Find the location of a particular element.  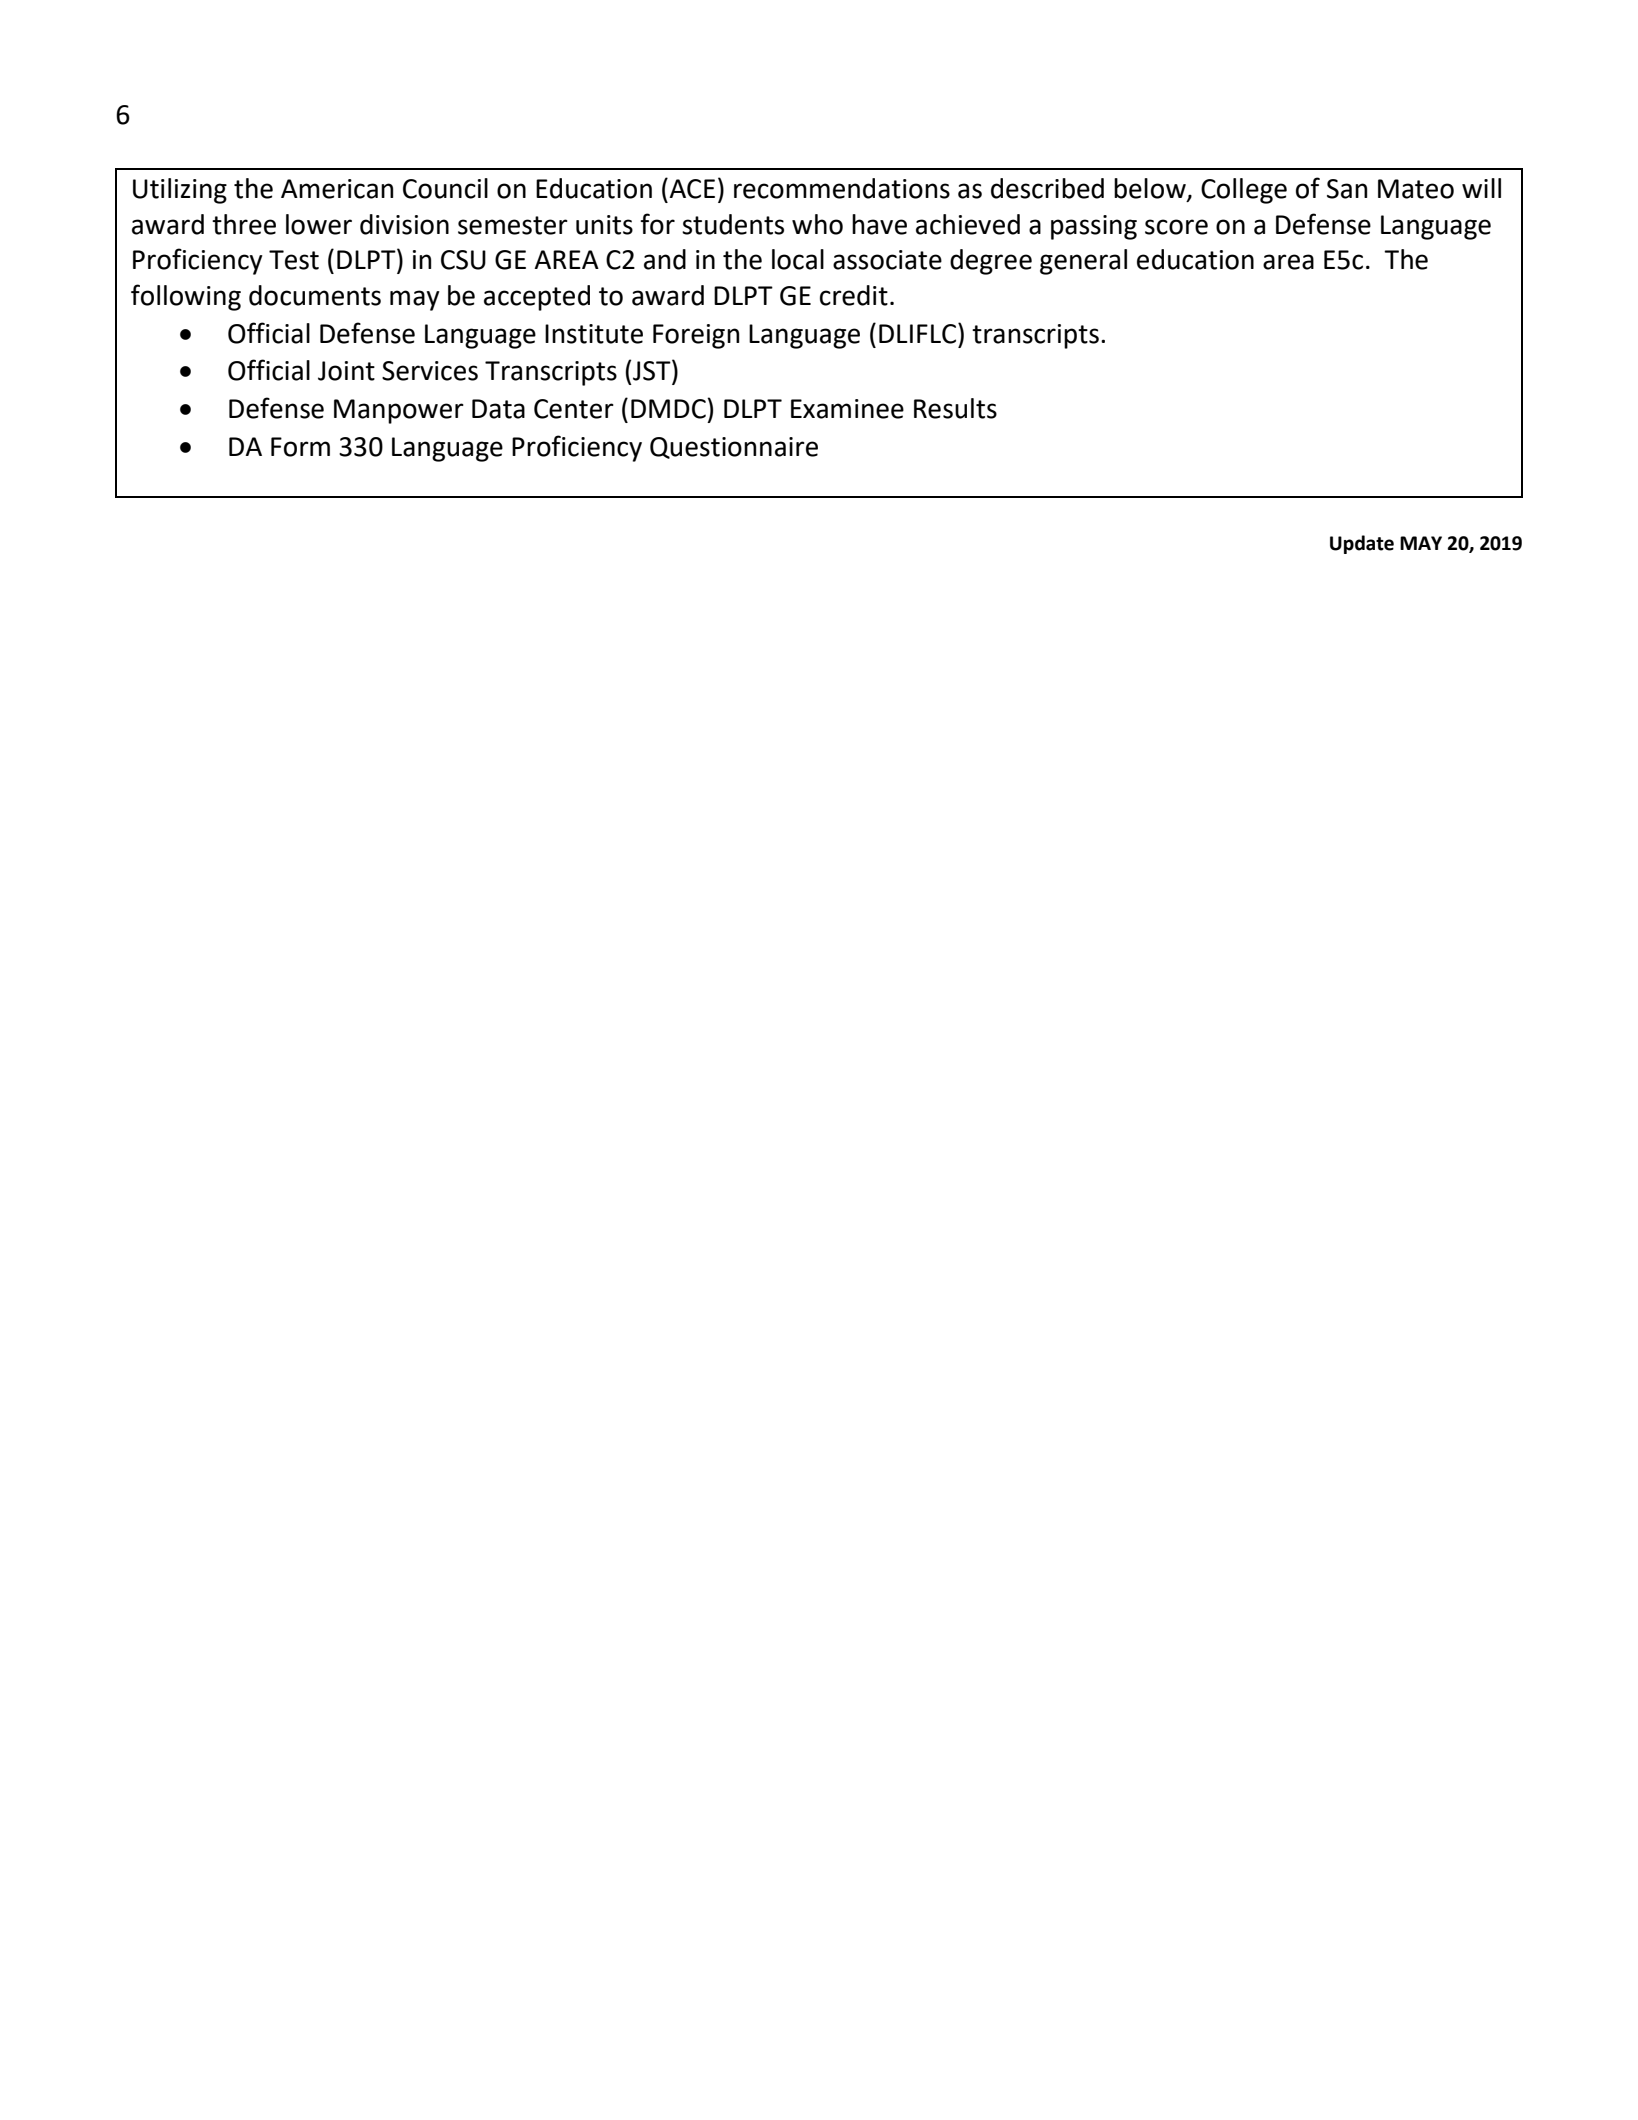

DLIFLC is located at coordinates (919, 333).
